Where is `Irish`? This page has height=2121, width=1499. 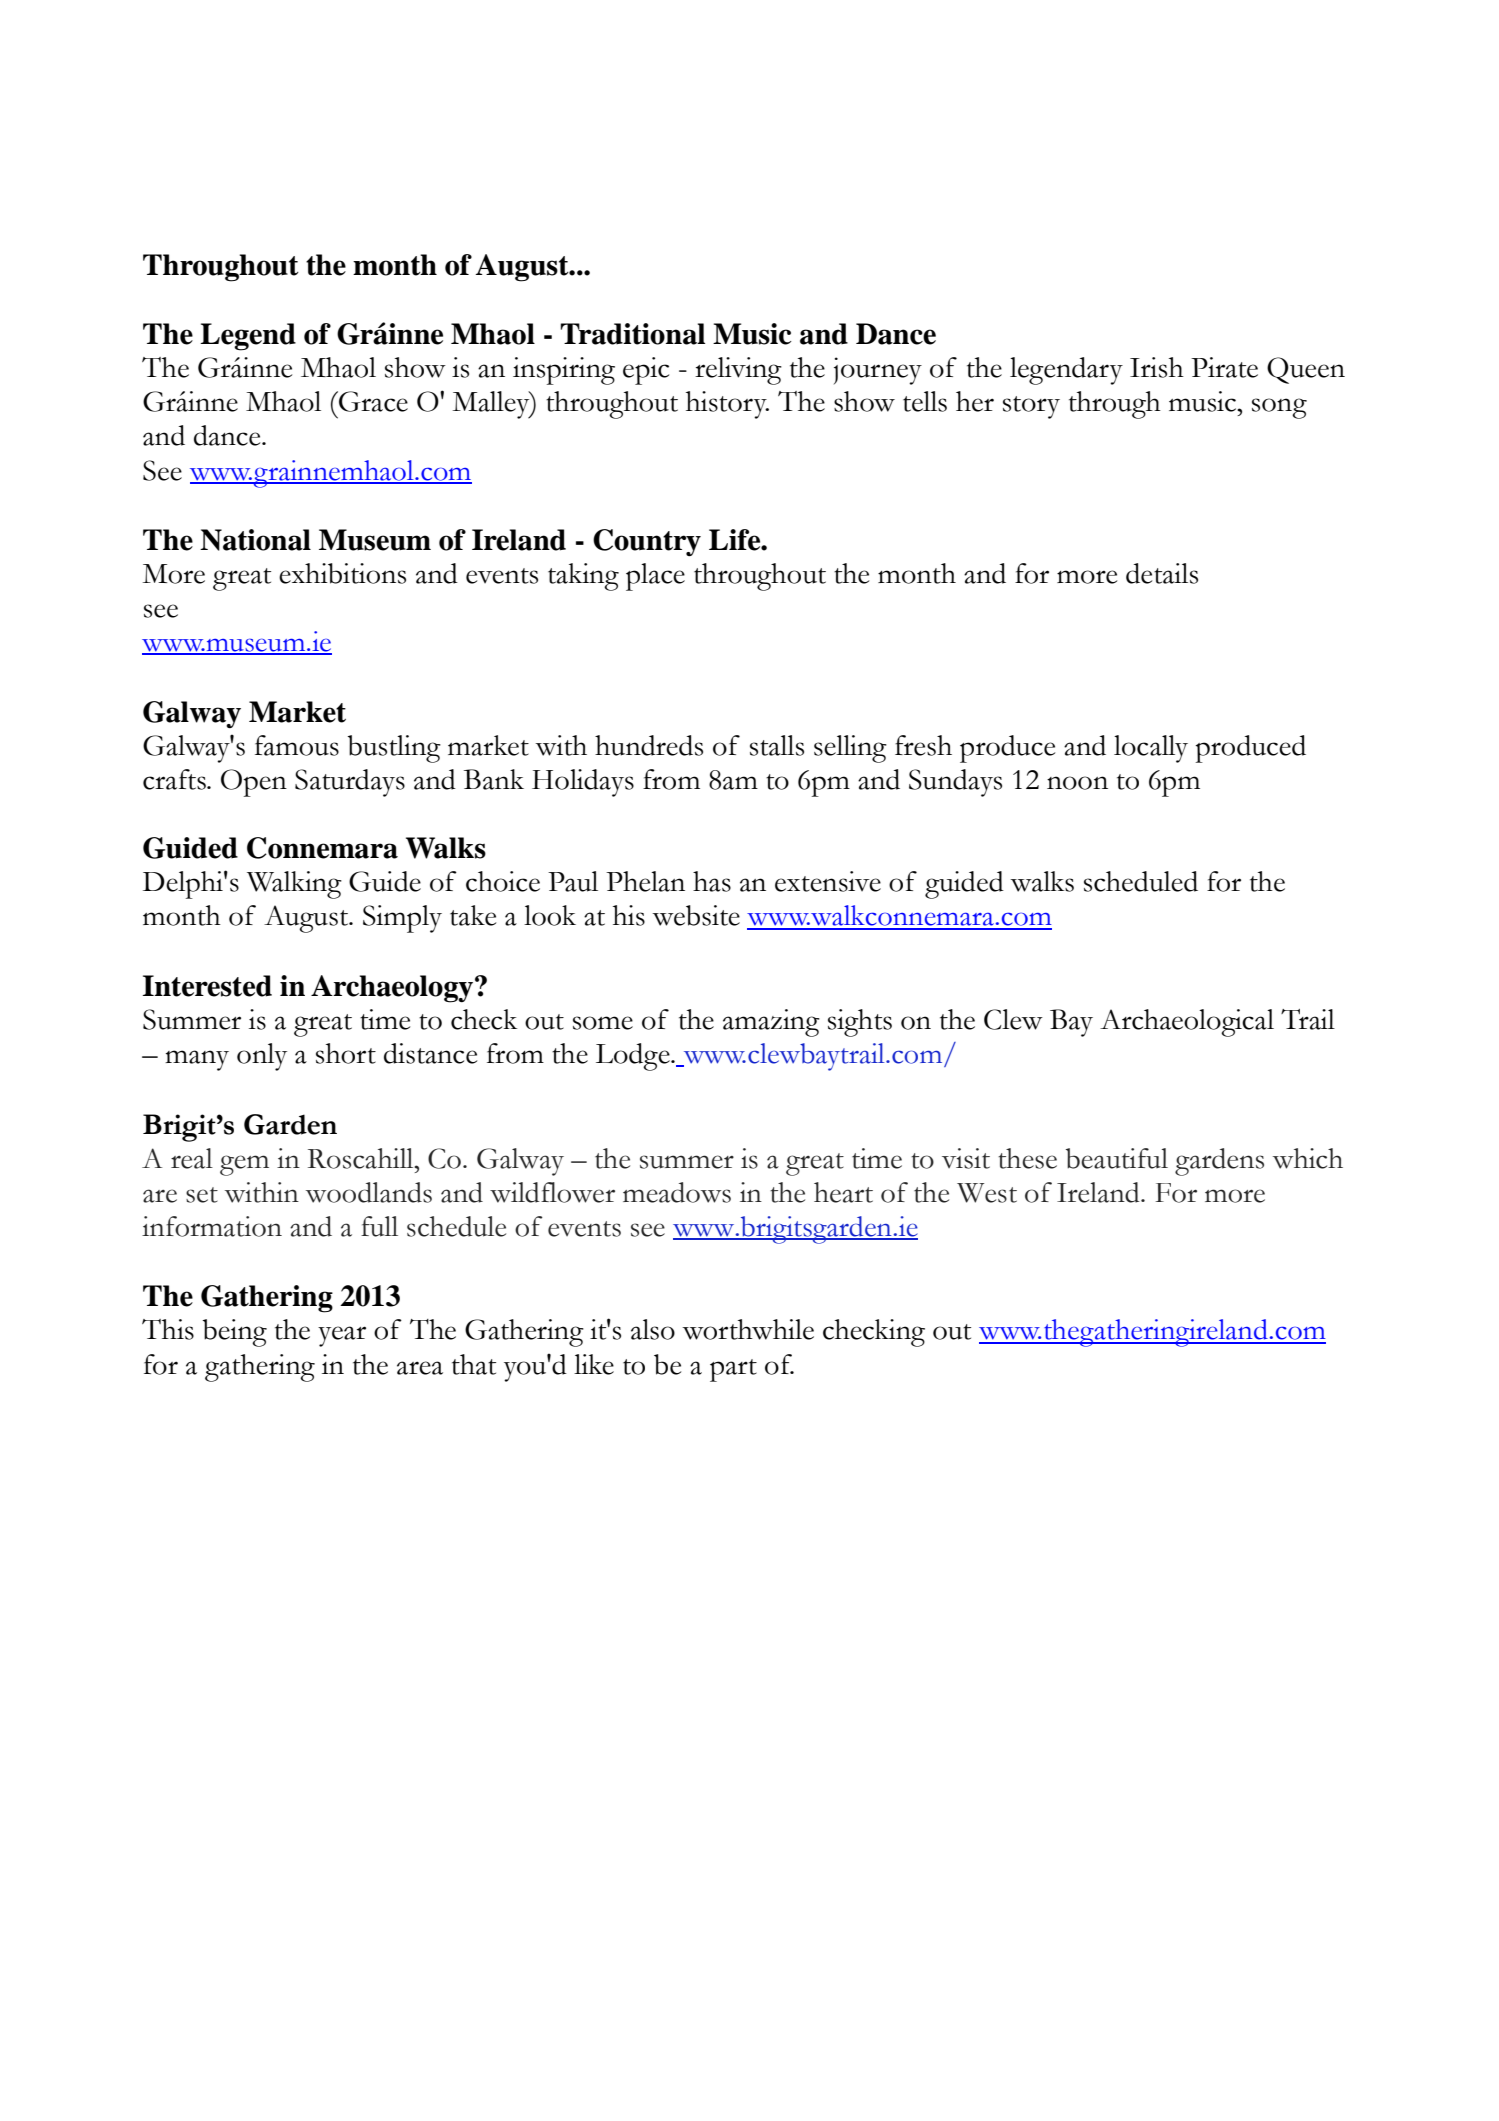
Irish is located at coordinates (1157, 367).
